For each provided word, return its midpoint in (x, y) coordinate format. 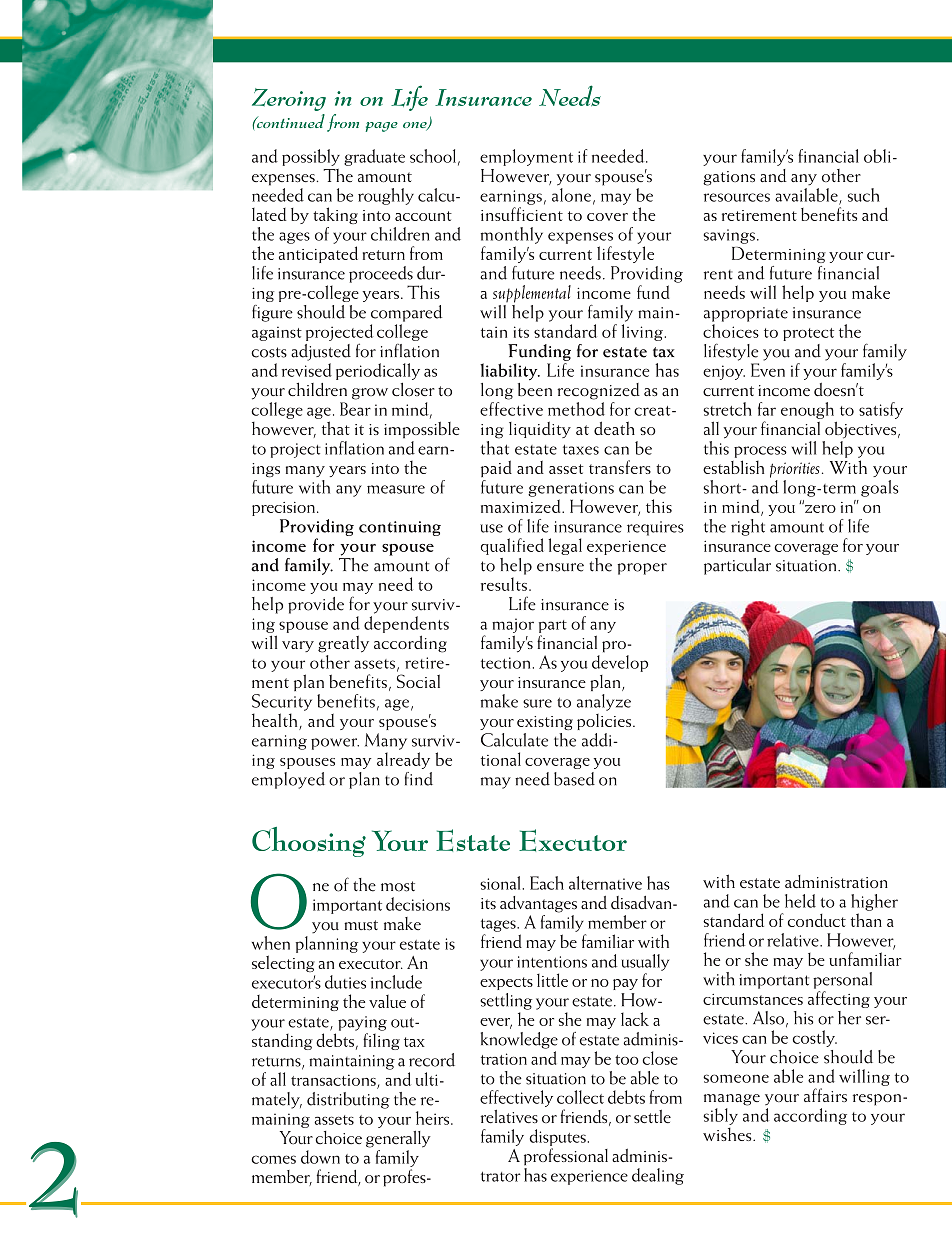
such (864, 195)
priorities (794, 470)
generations (571, 489)
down (320, 1157)
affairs (825, 1095)
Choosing (309, 842)
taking (335, 215)
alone (571, 195)
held (800, 901)
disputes (557, 1137)
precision (283, 509)
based (574, 779)
